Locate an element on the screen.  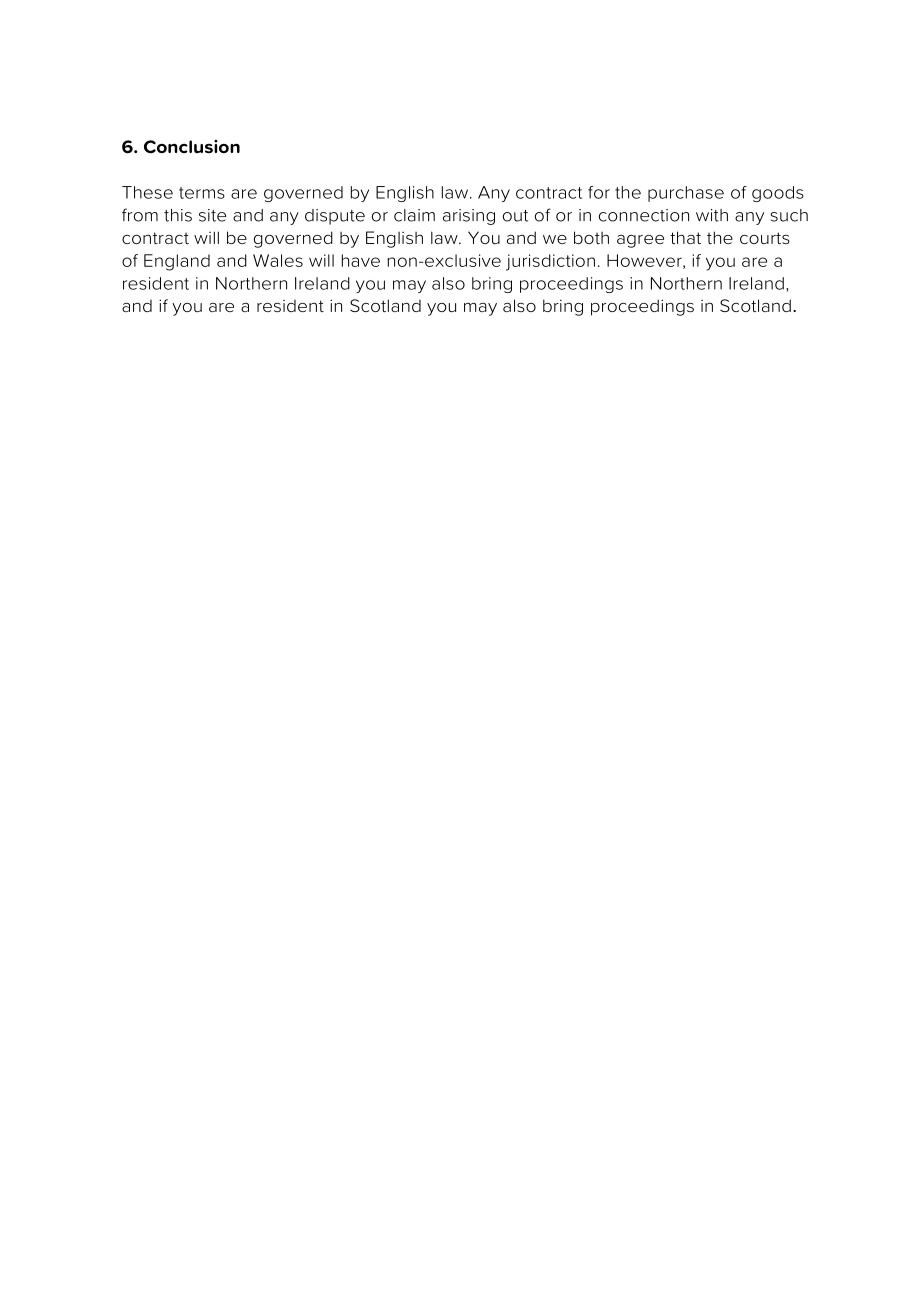
for is located at coordinates (599, 192).
